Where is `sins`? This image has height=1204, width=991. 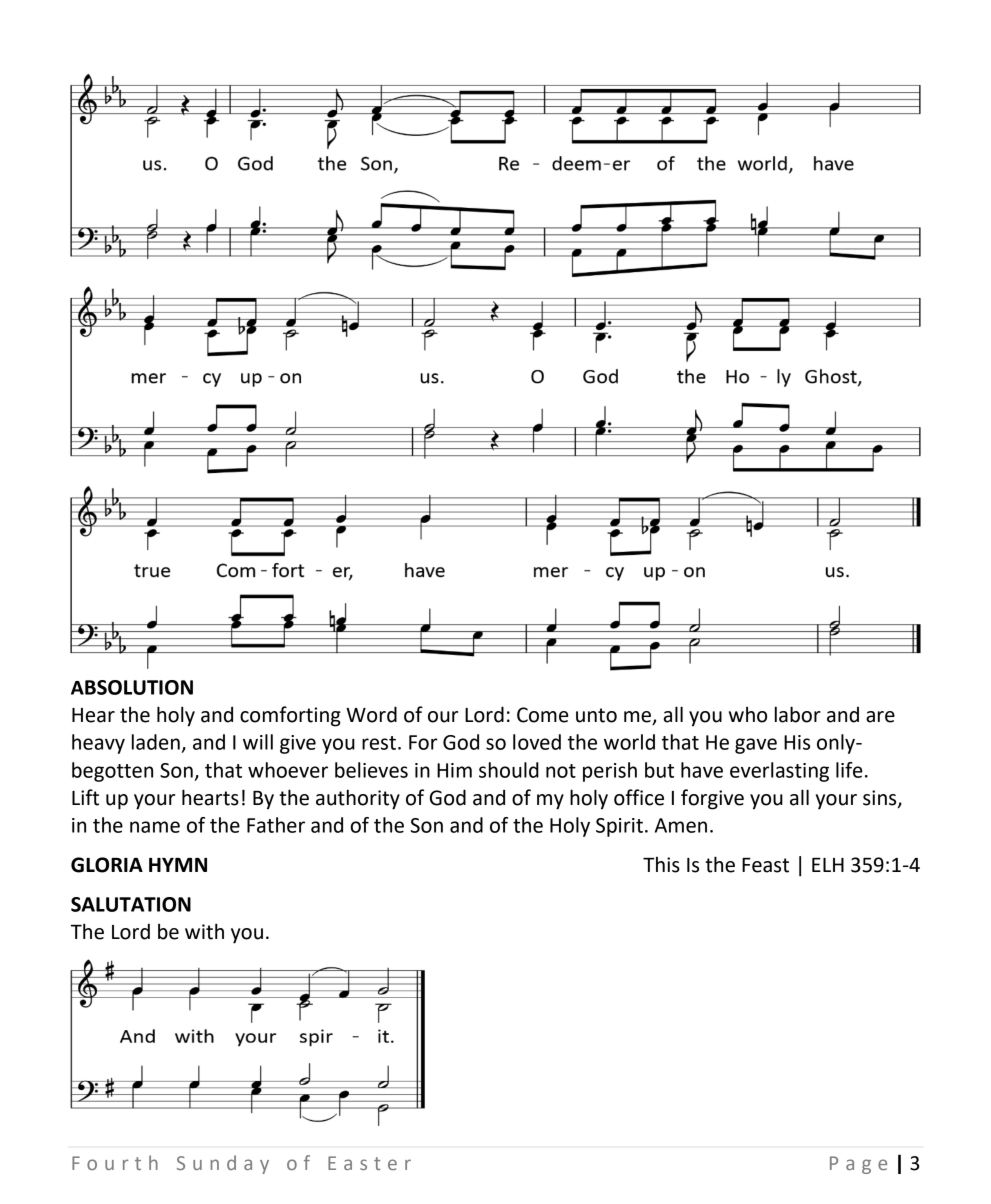
sins is located at coordinates (881, 799).
